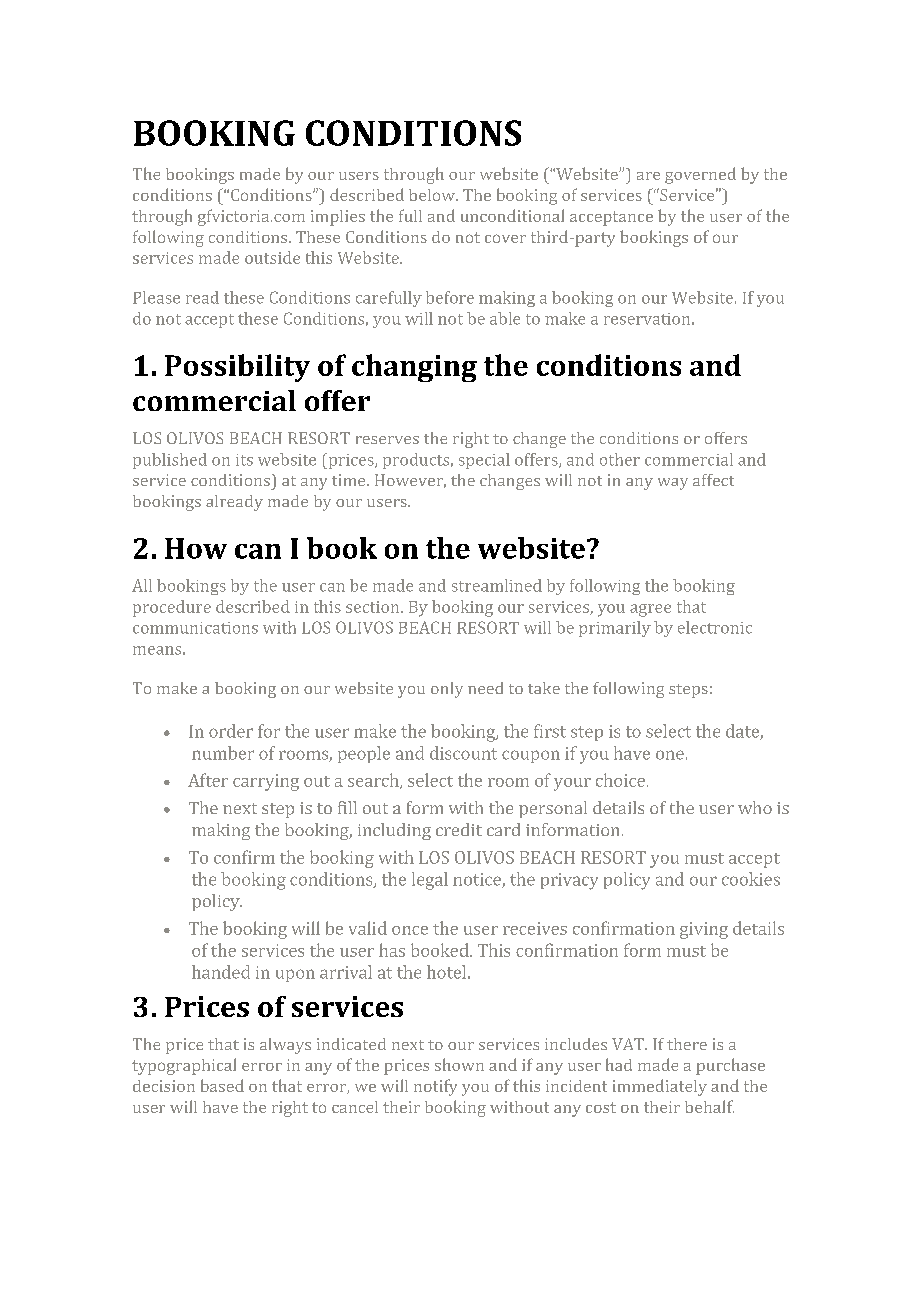 This screenshot has height=1308, width=924. I want to click on After, so click(208, 780).
